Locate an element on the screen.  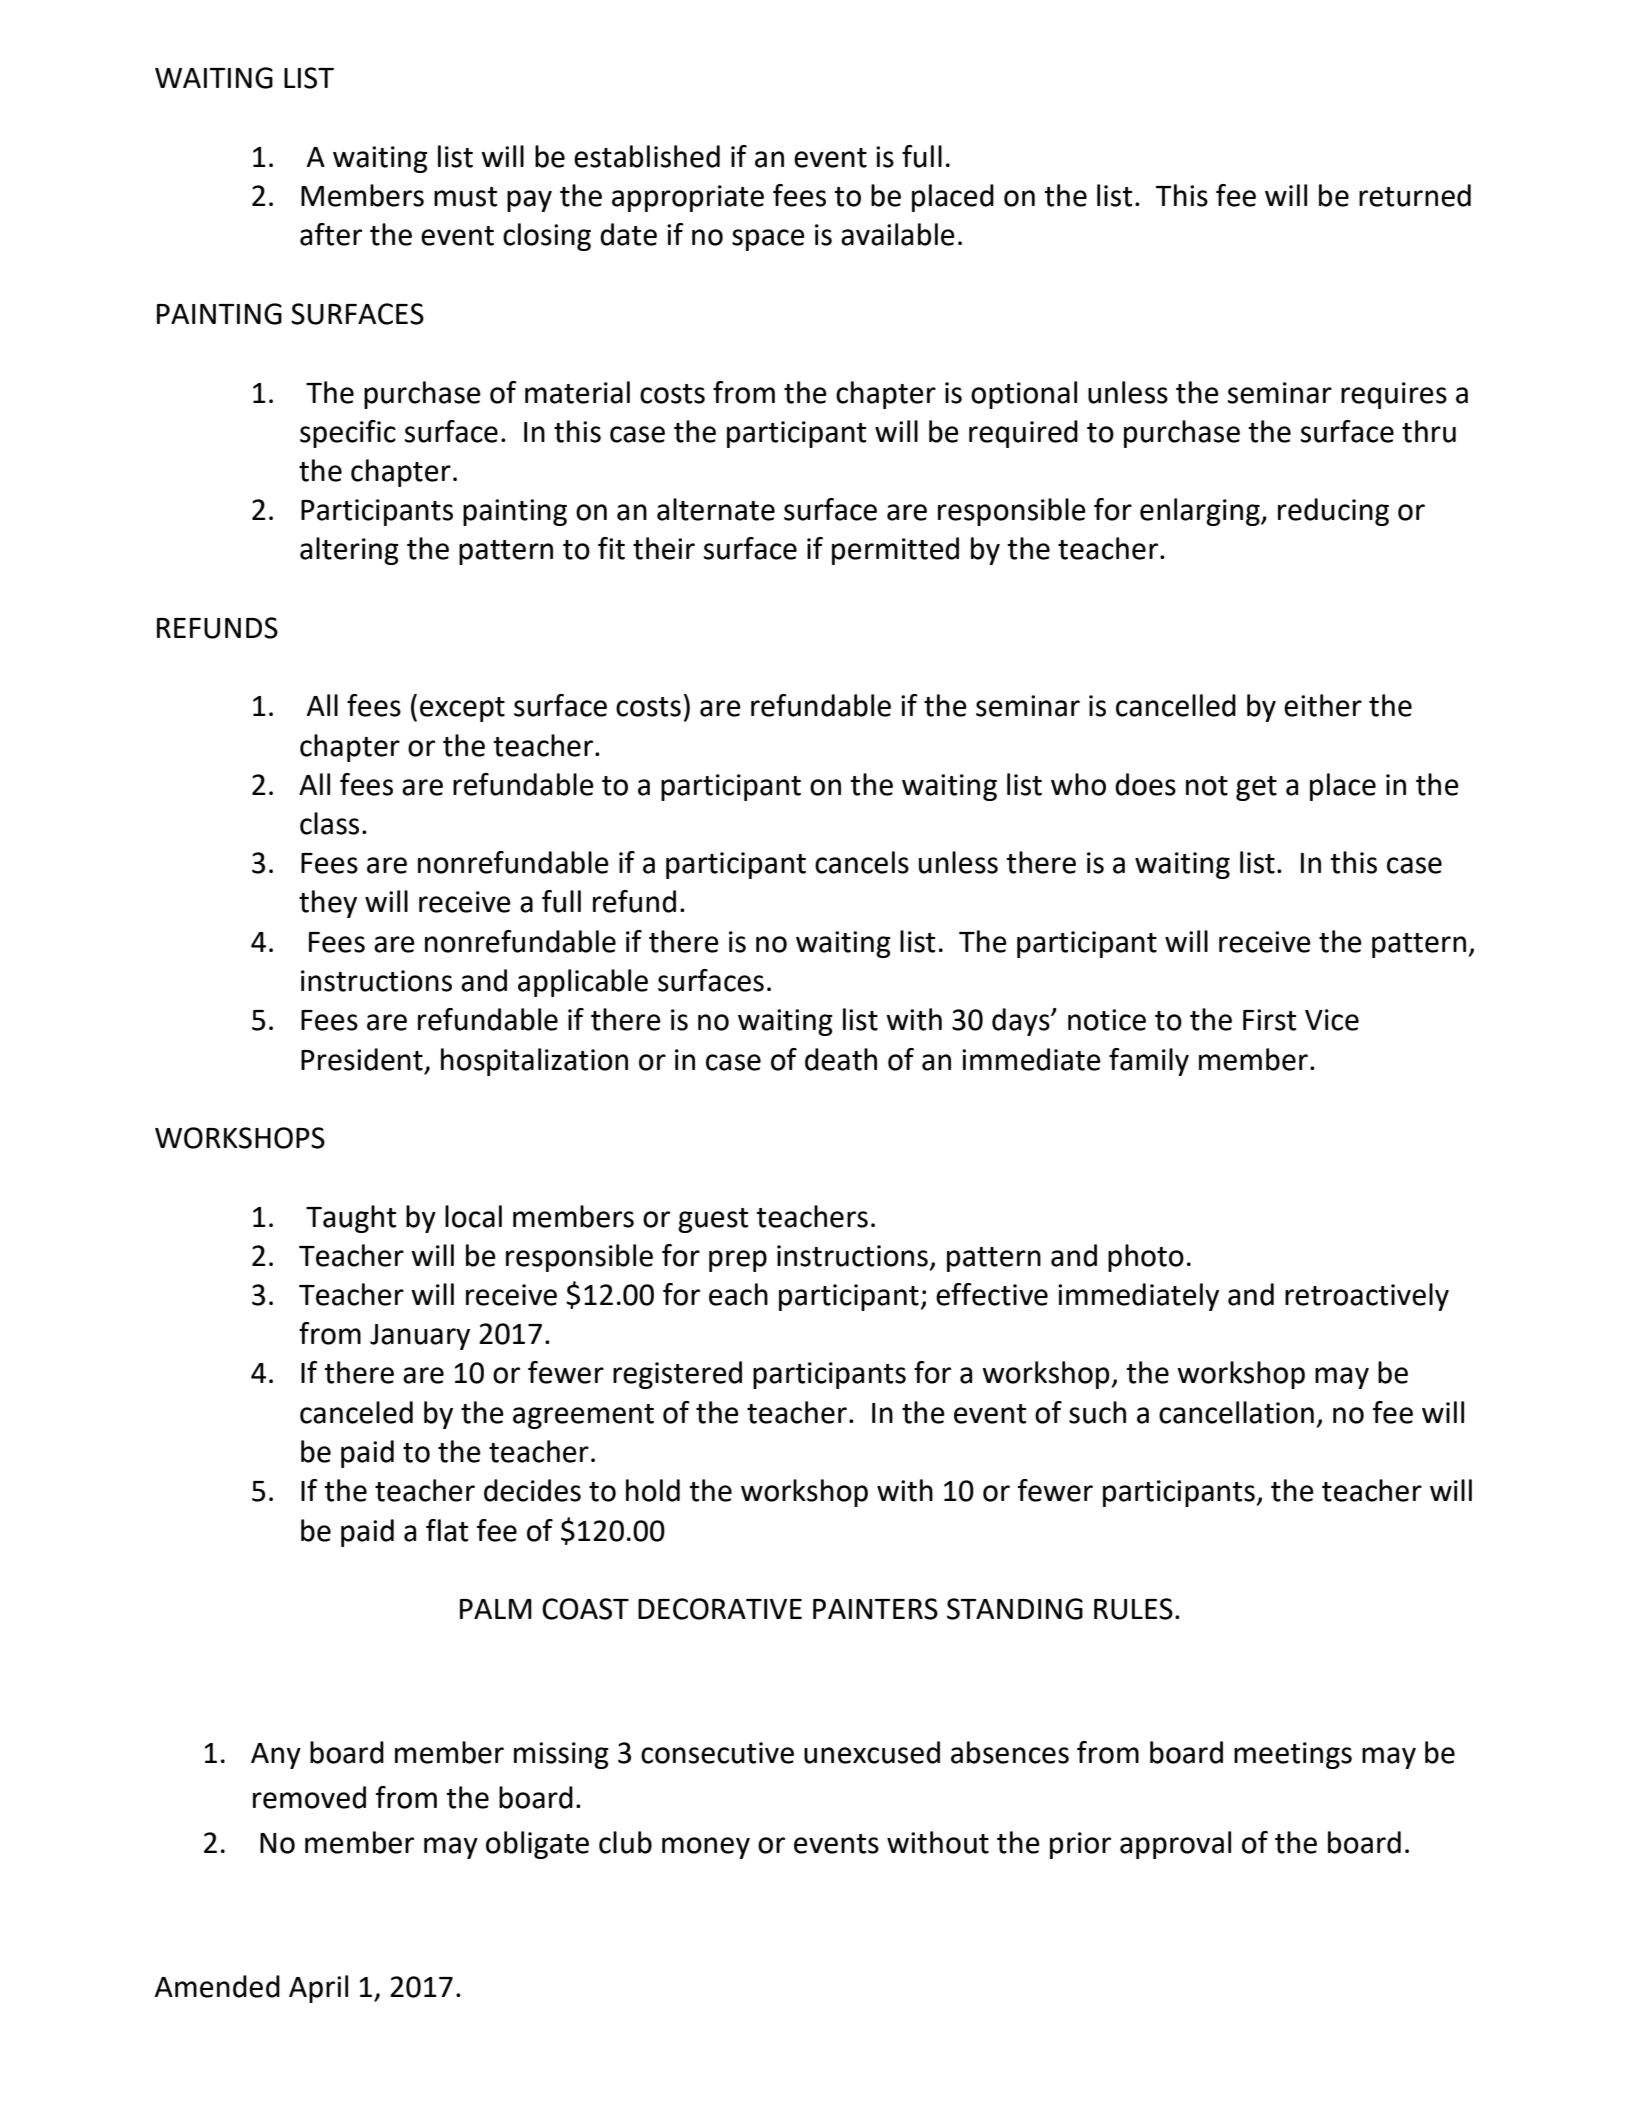
President is located at coordinates (362, 1059).
